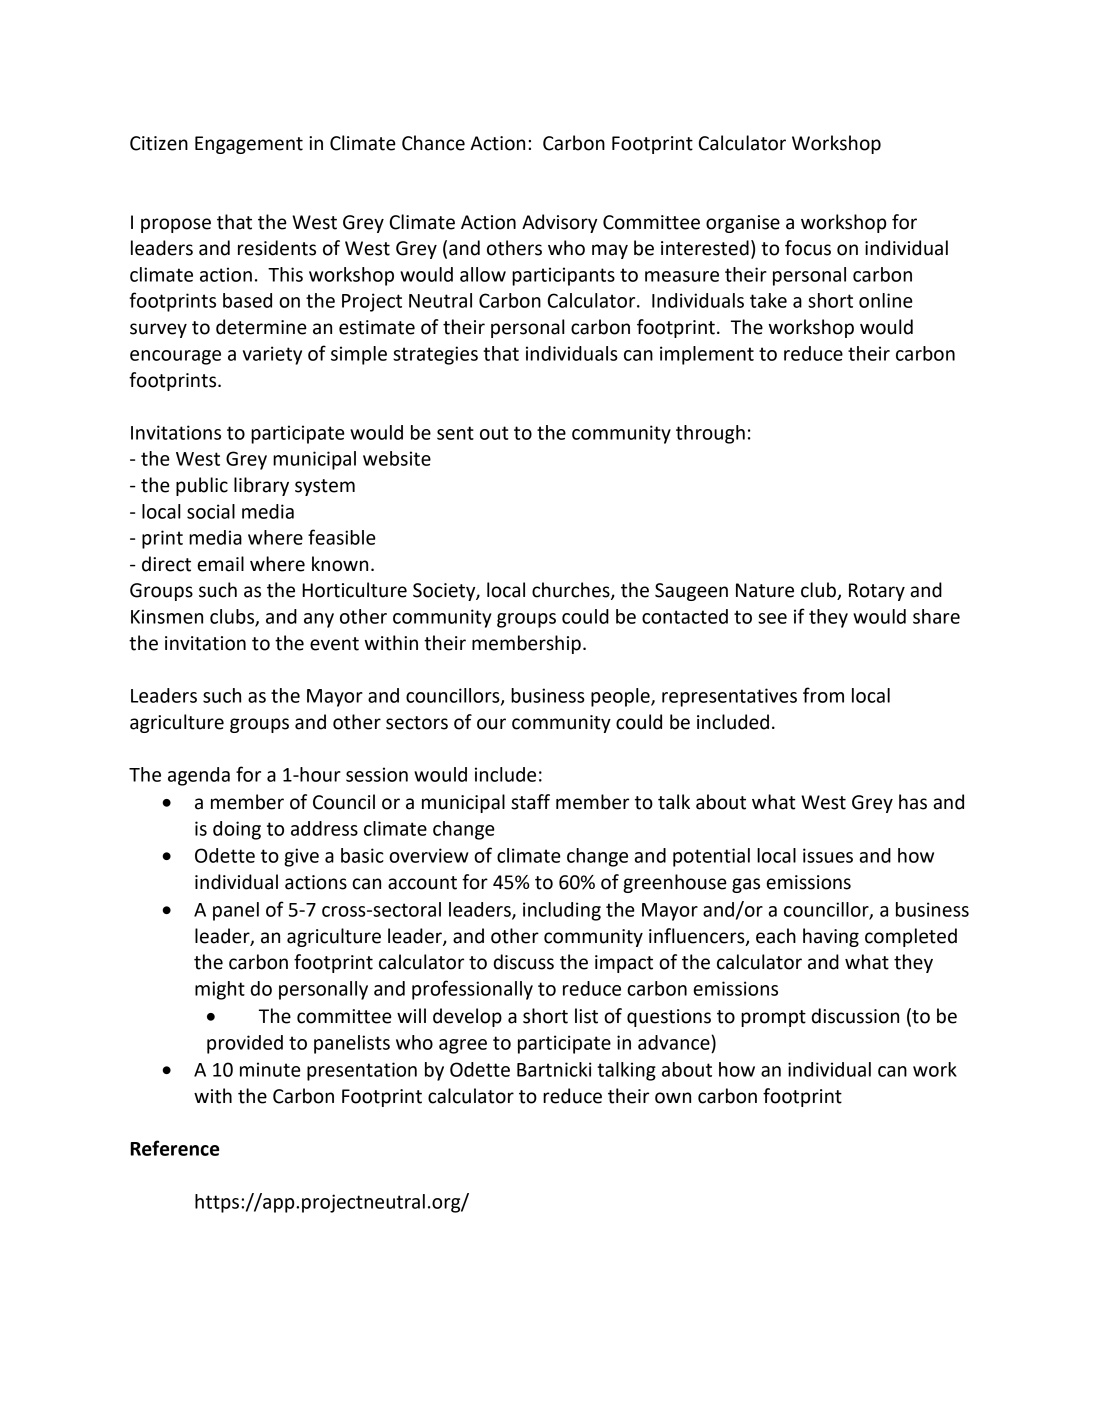  Describe the element at coordinates (319, 620) in the image. I see `any` at that location.
